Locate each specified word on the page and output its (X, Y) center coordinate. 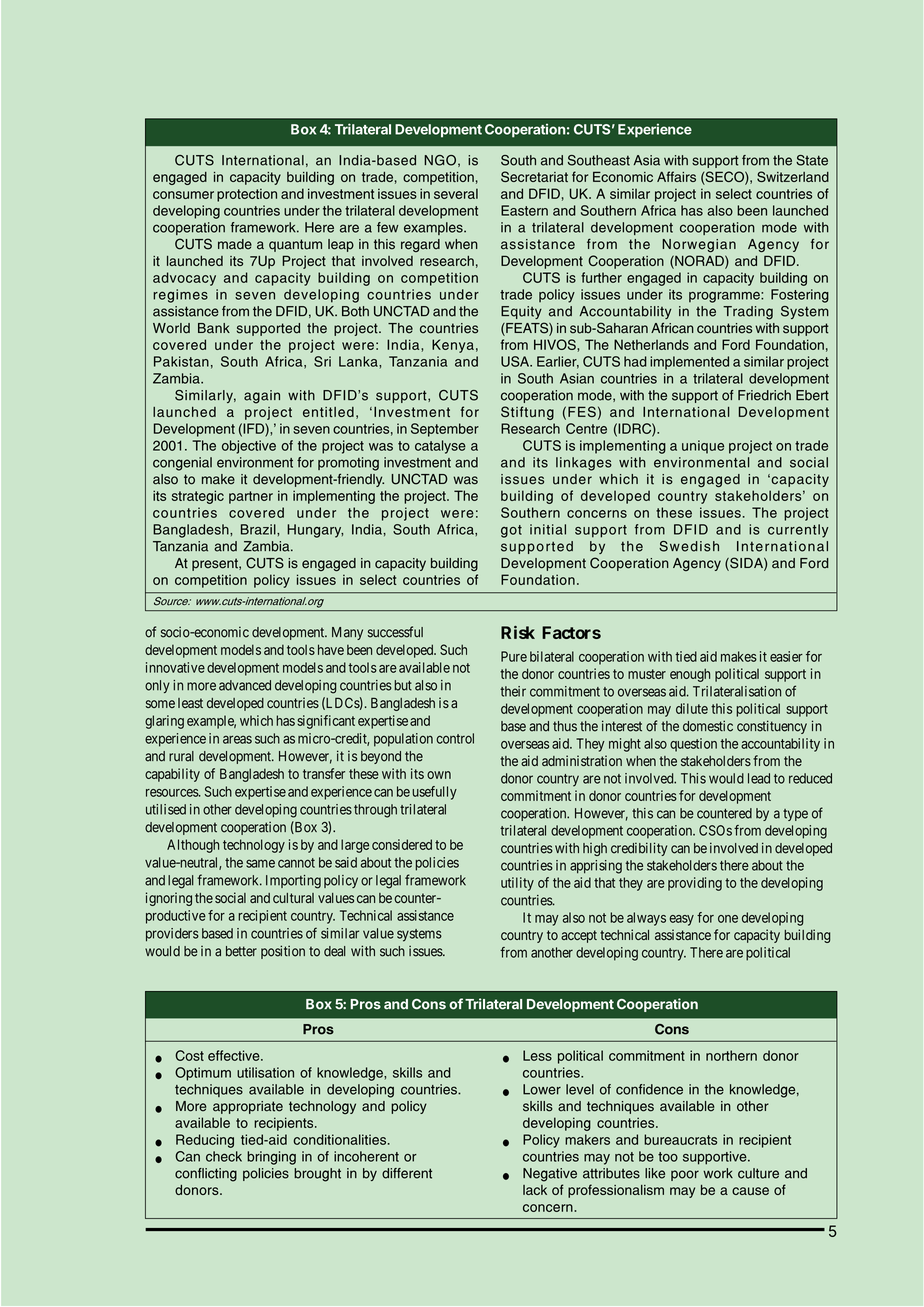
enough (690, 675)
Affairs (676, 176)
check (224, 1156)
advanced (245, 685)
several (456, 193)
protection (247, 195)
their (513, 691)
